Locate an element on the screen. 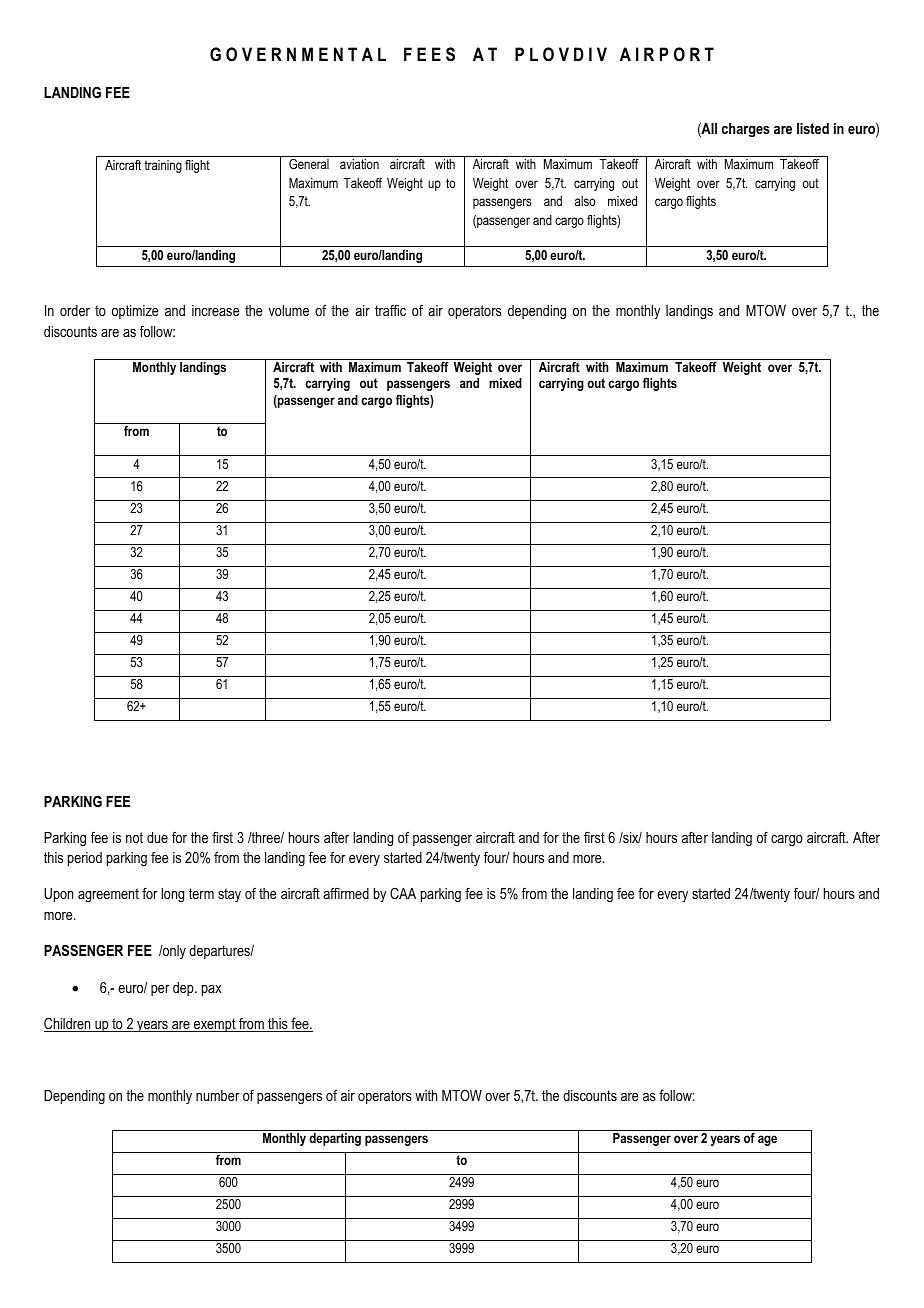  aviation is located at coordinates (359, 164).
